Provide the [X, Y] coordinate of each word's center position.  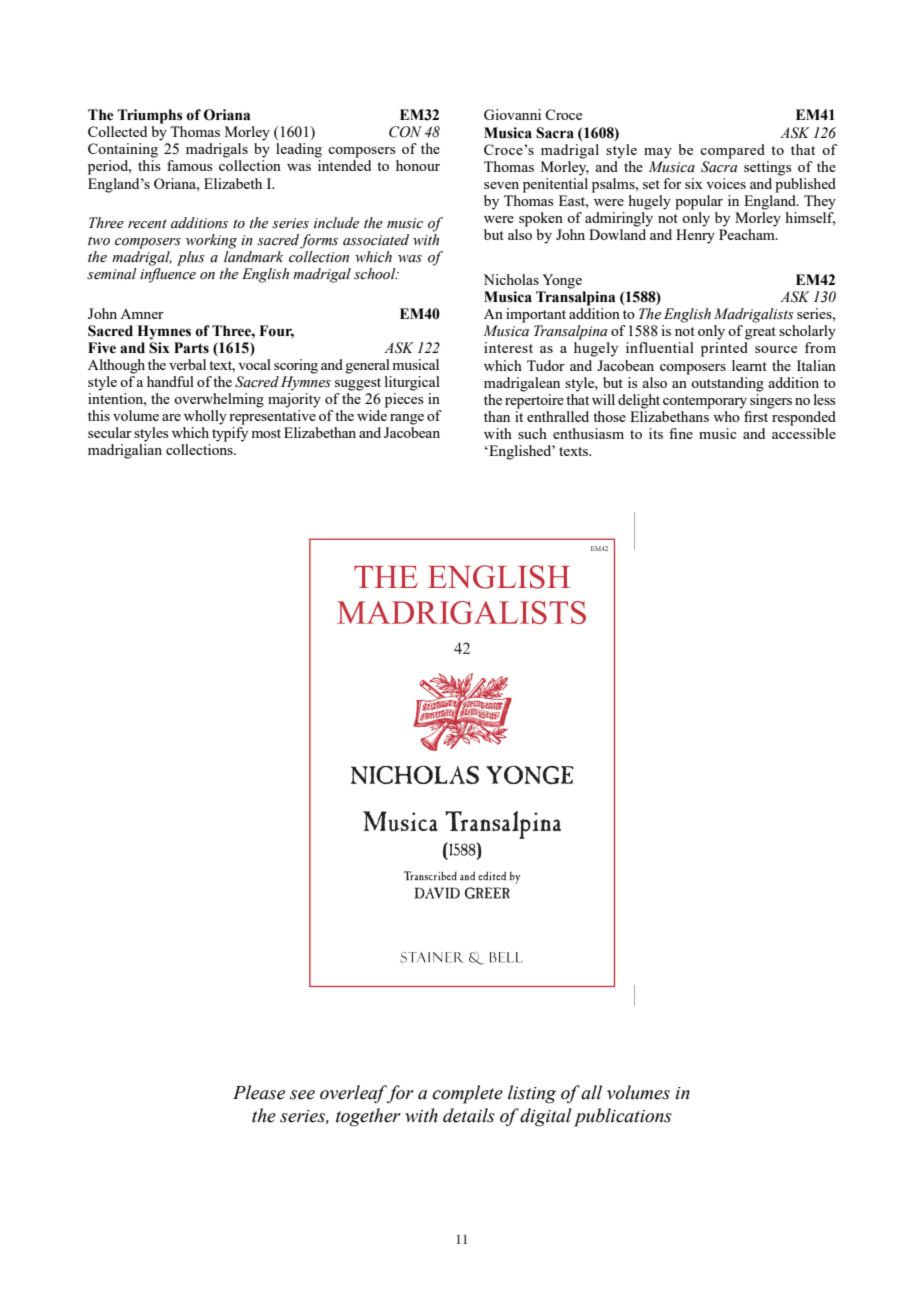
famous [190, 165]
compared [732, 151]
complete [467, 1094]
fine [681, 433]
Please [259, 1092]
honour [418, 165]
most [266, 433]
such [532, 433]
